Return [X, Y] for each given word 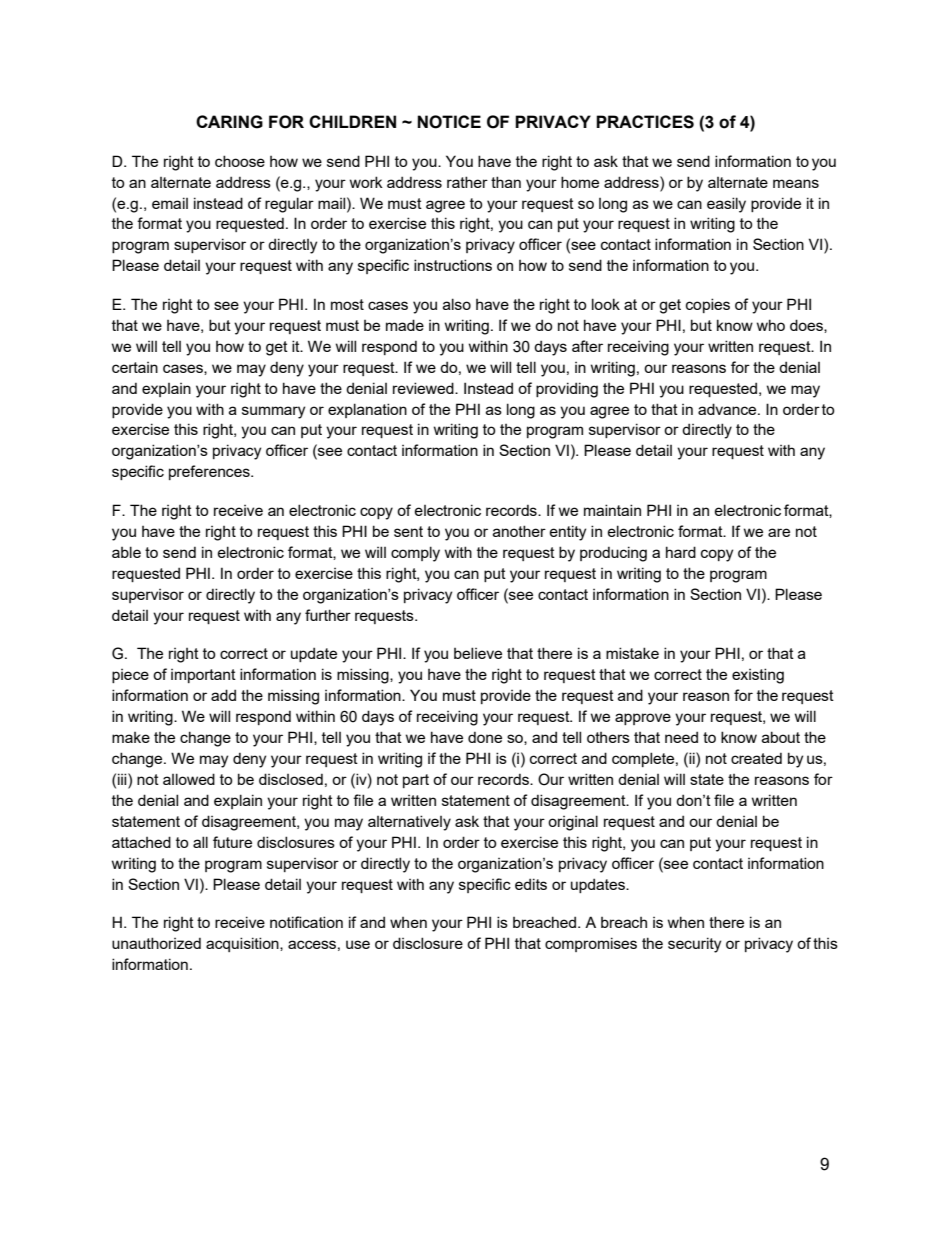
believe [478, 653]
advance [728, 409]
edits [531, 884]
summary [273, 412]
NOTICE [449, 122]
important [203, 676]
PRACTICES [645, 122]
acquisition [243, 944]
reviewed [424, 388]
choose [240, 161]
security [694, 945]
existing [758, 676]
